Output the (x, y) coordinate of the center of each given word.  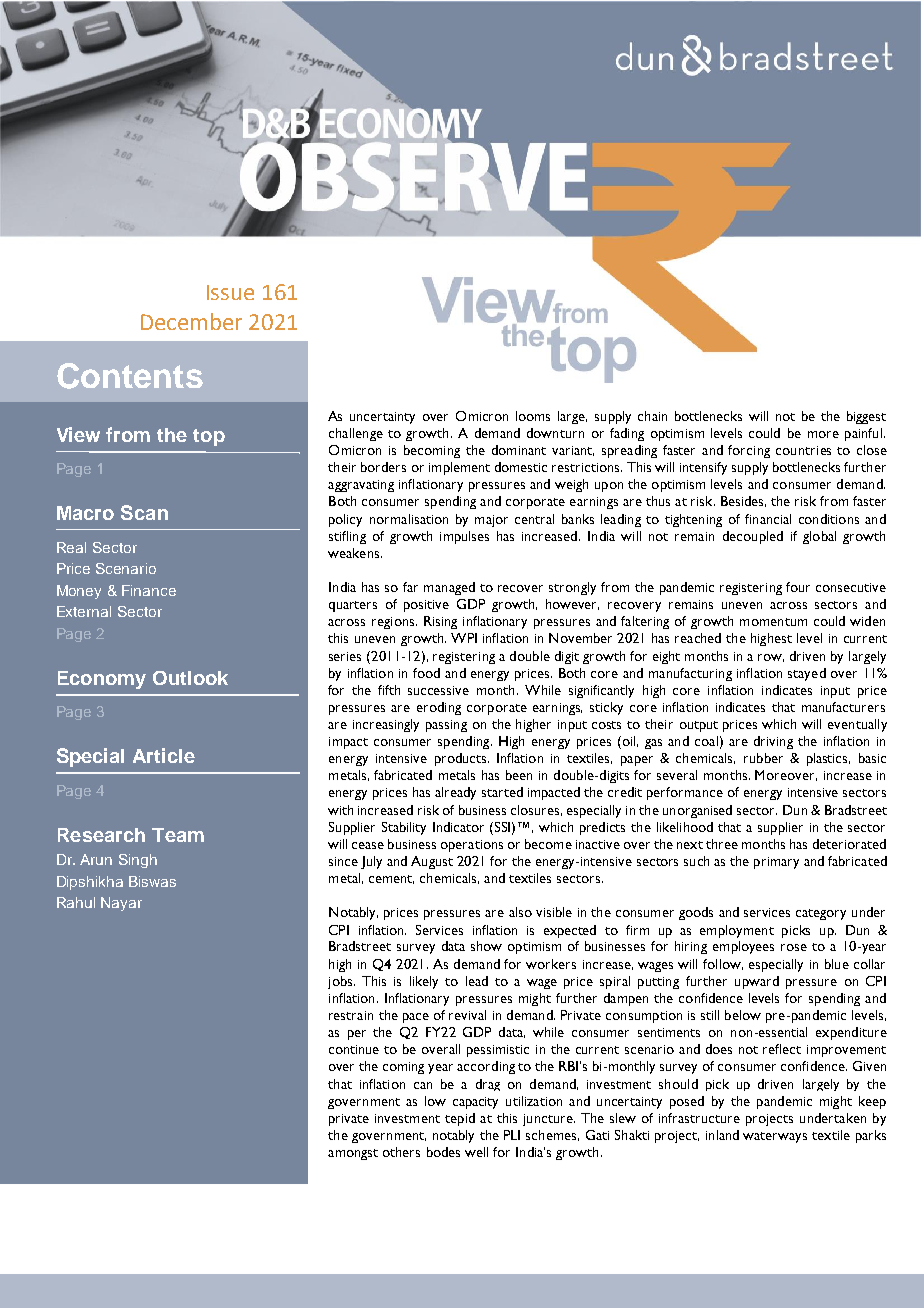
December (191, 321)
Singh (138, 861)
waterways (775, 1137)
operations (472, 846)
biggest (866, 417)
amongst (353, 1154)
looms (533, 416)
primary (776, 863)
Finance (149, 590)
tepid (460, 1119)
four (798, 587)
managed (449, 588)
